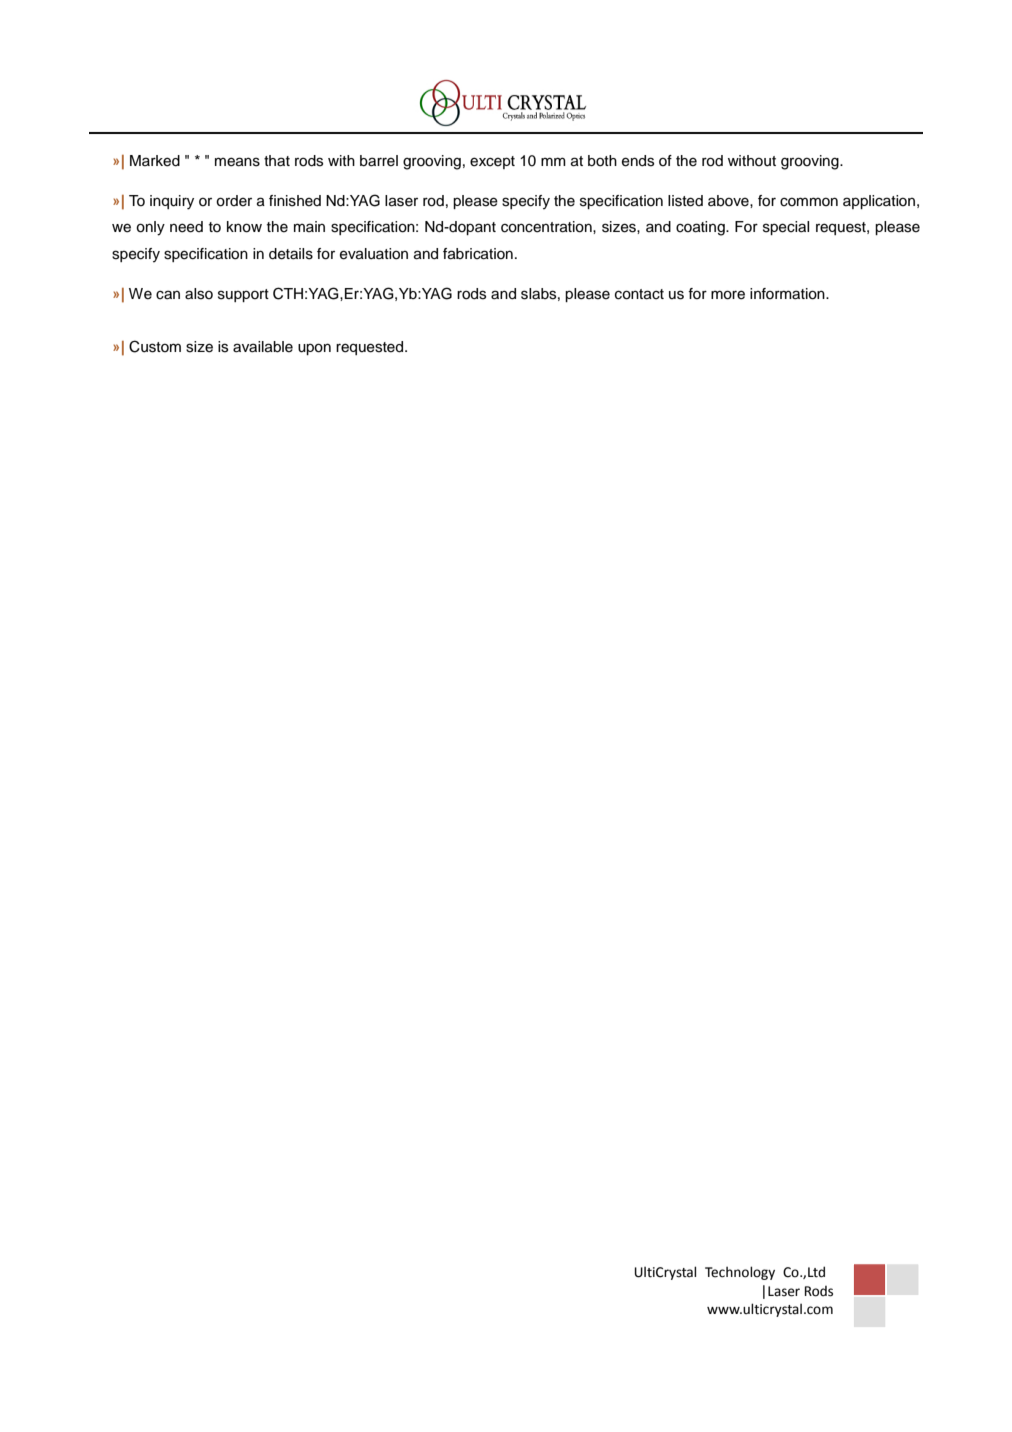 The width and height of the image is (1012, 1432). Describe the element at coordinates (492, 162) in the image. I see `except` at that location.
